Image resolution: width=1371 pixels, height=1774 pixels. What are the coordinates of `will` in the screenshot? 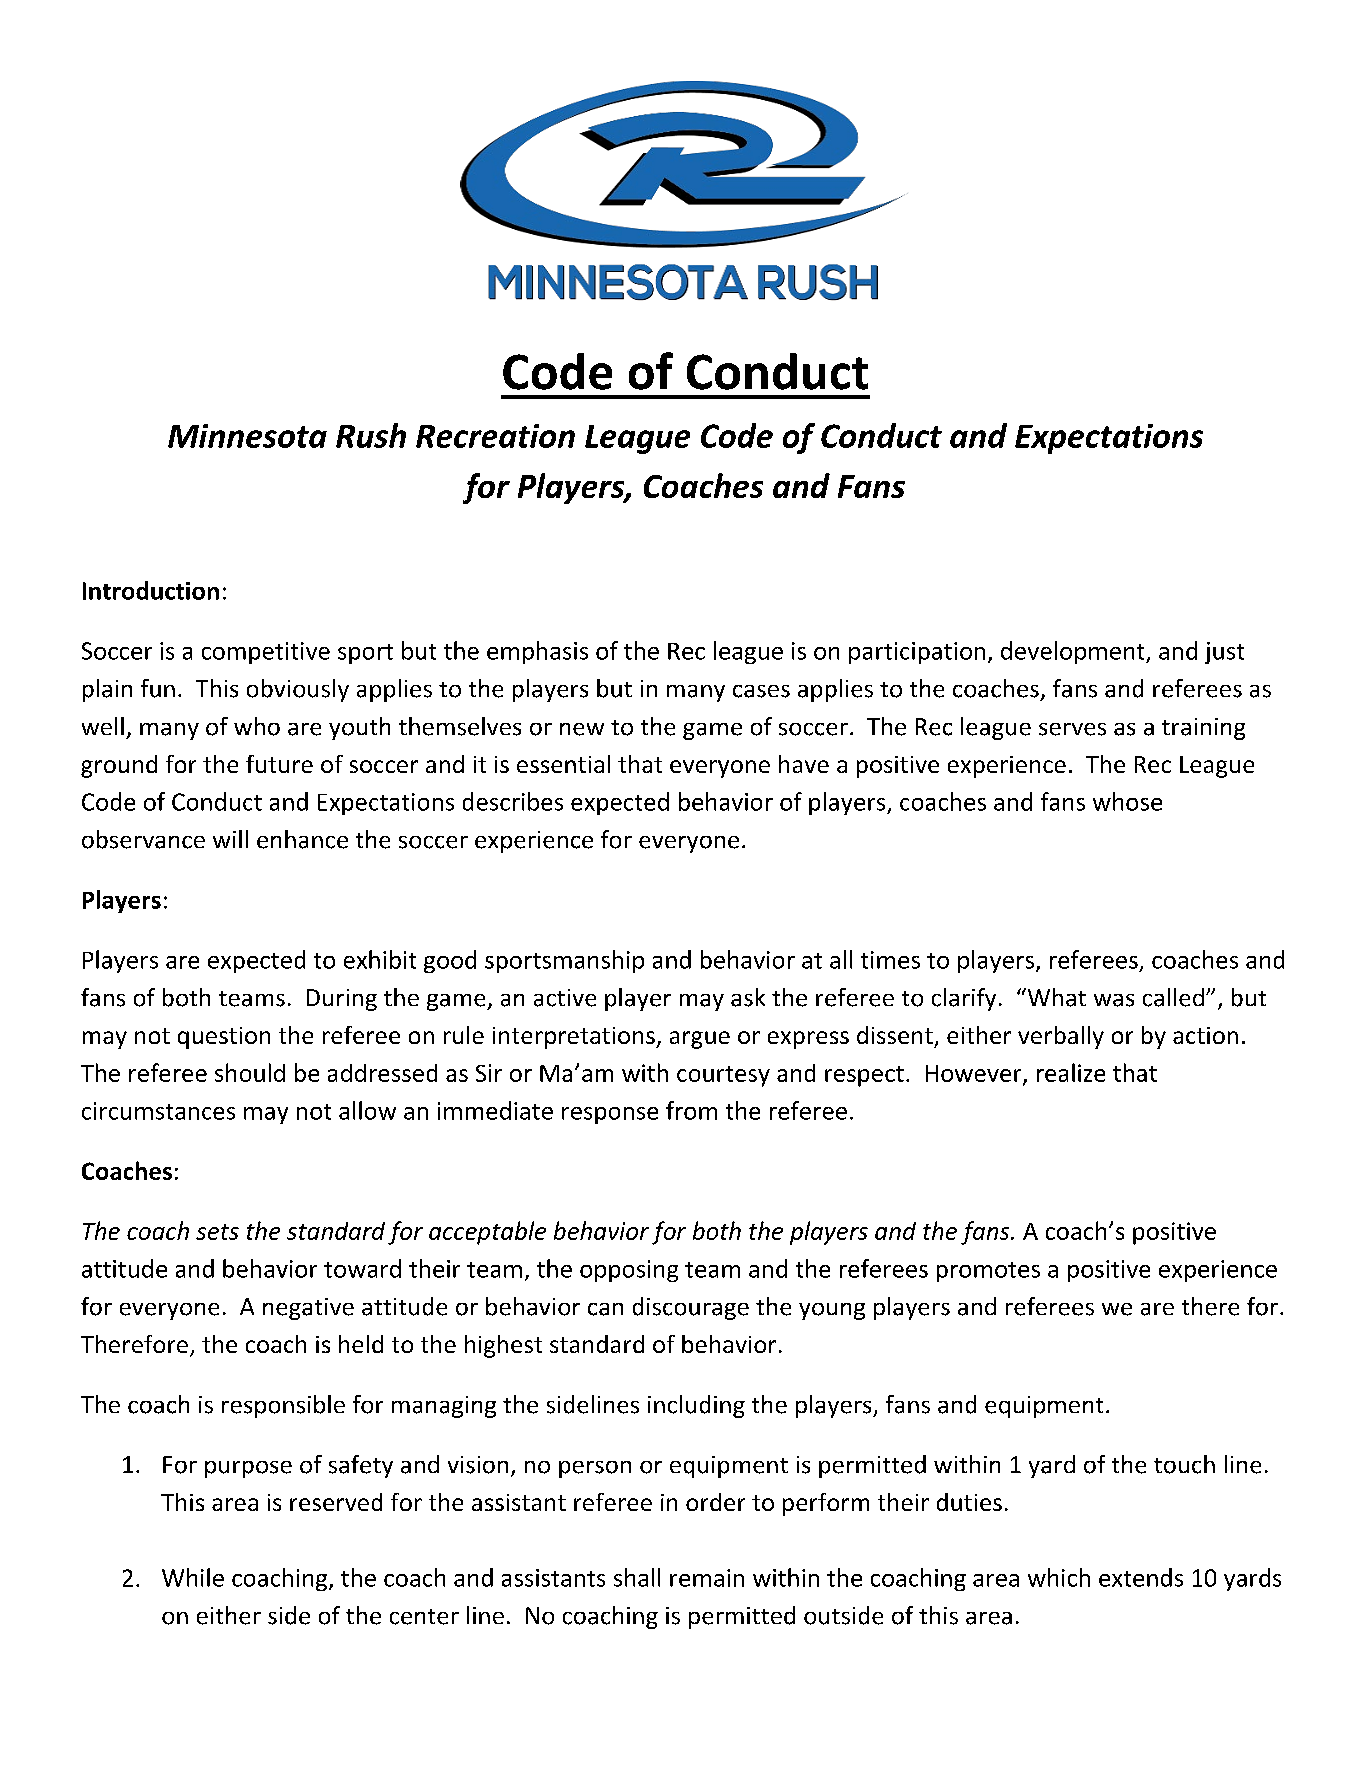 It's located at (230, 839).
